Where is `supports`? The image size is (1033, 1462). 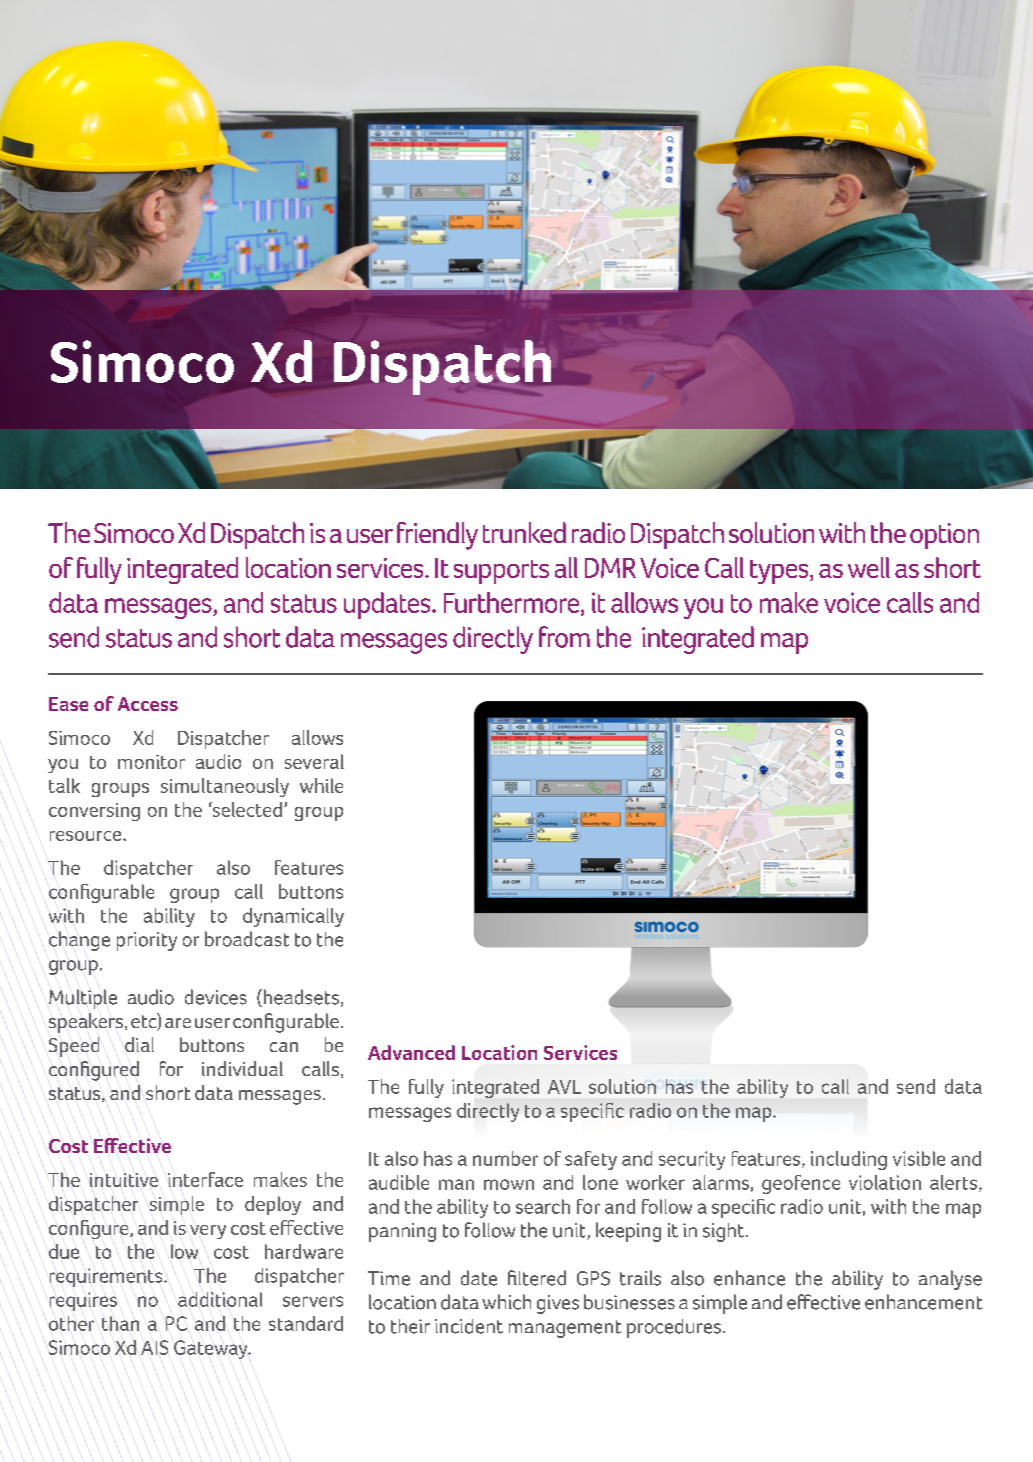
supports is located at coordinates (501, 572).
